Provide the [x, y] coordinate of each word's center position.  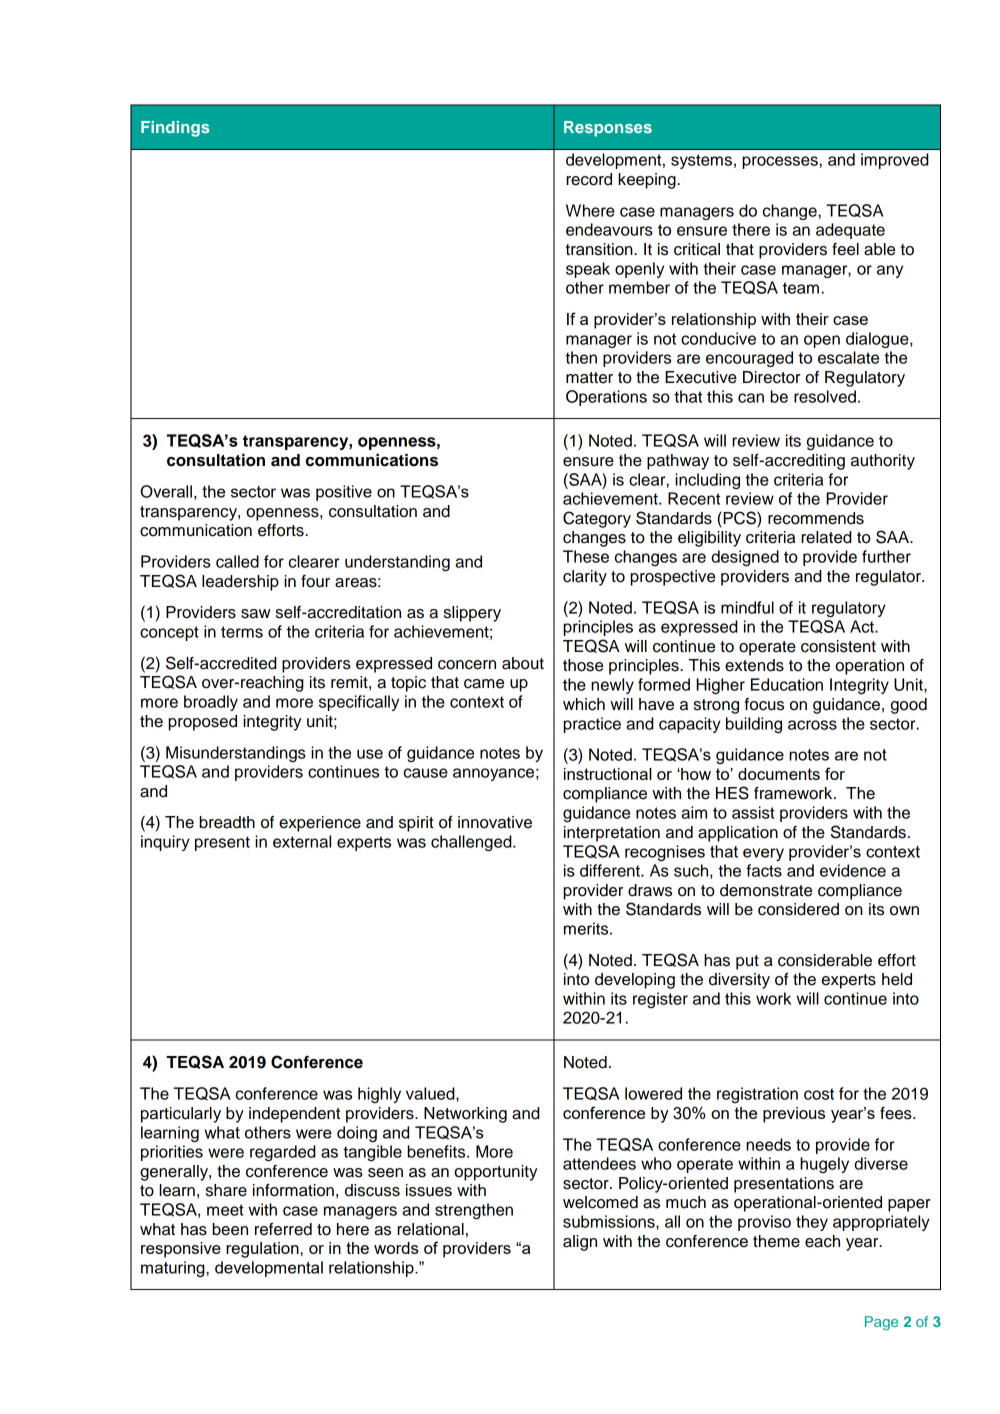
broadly [211, 703]
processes [781, 162]
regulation [263, 1250]
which [584, 704]
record [589, 179]
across [812, 725]
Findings [175, 129]
